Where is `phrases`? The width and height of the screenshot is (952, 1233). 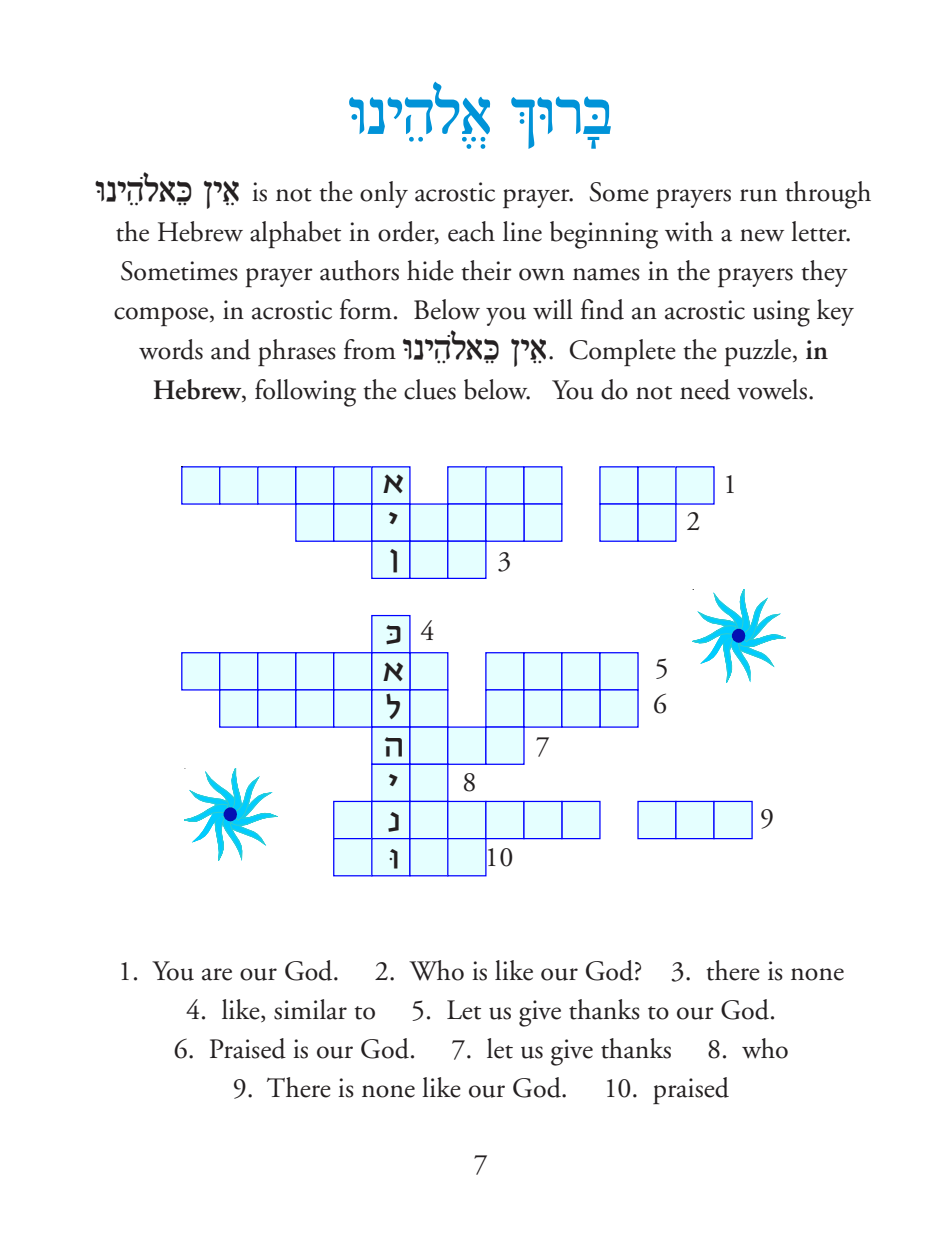 phrases is located at coordinates (297, 353).
